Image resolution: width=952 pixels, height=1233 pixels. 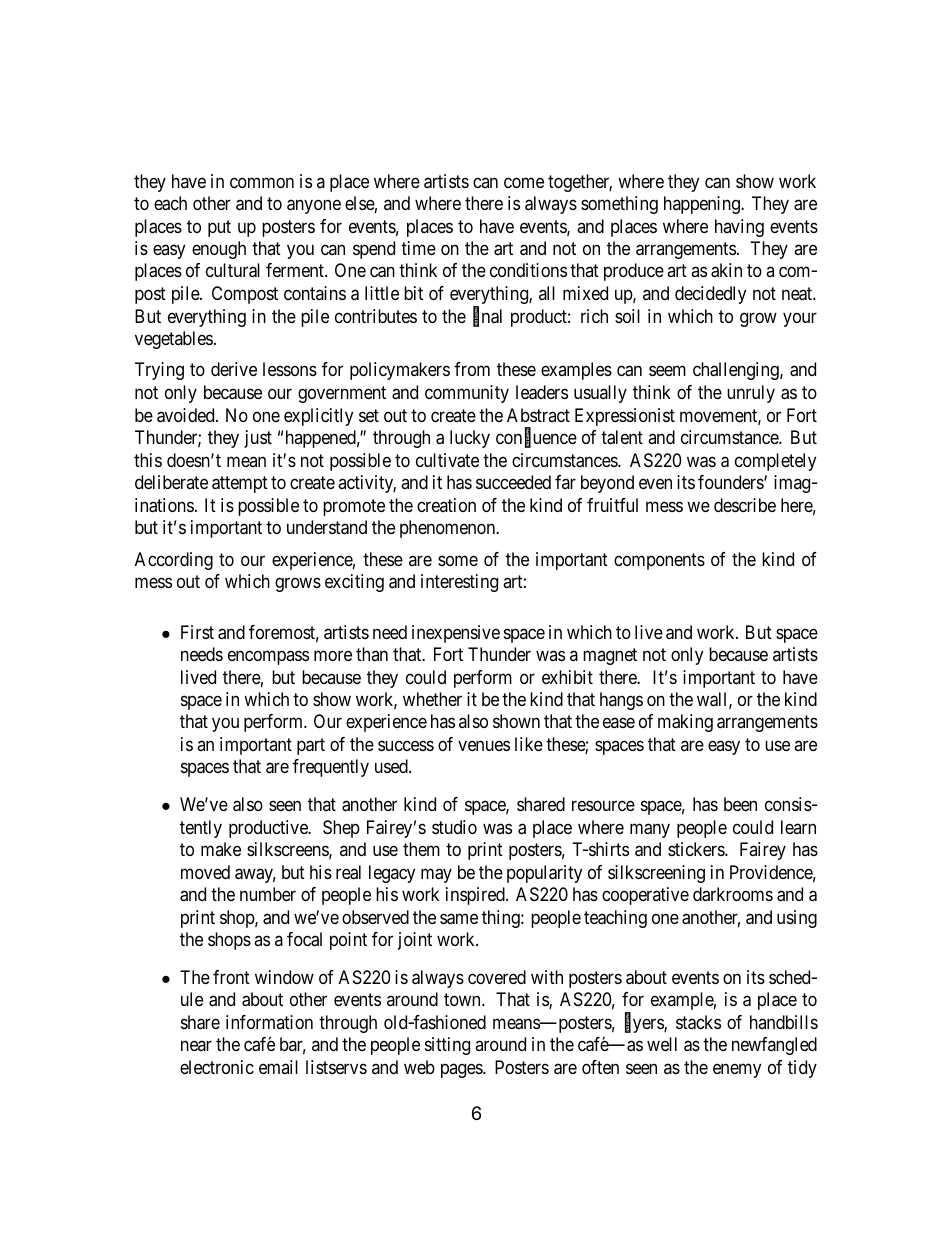 I want to click on near, so click(x=196, y=1046).
